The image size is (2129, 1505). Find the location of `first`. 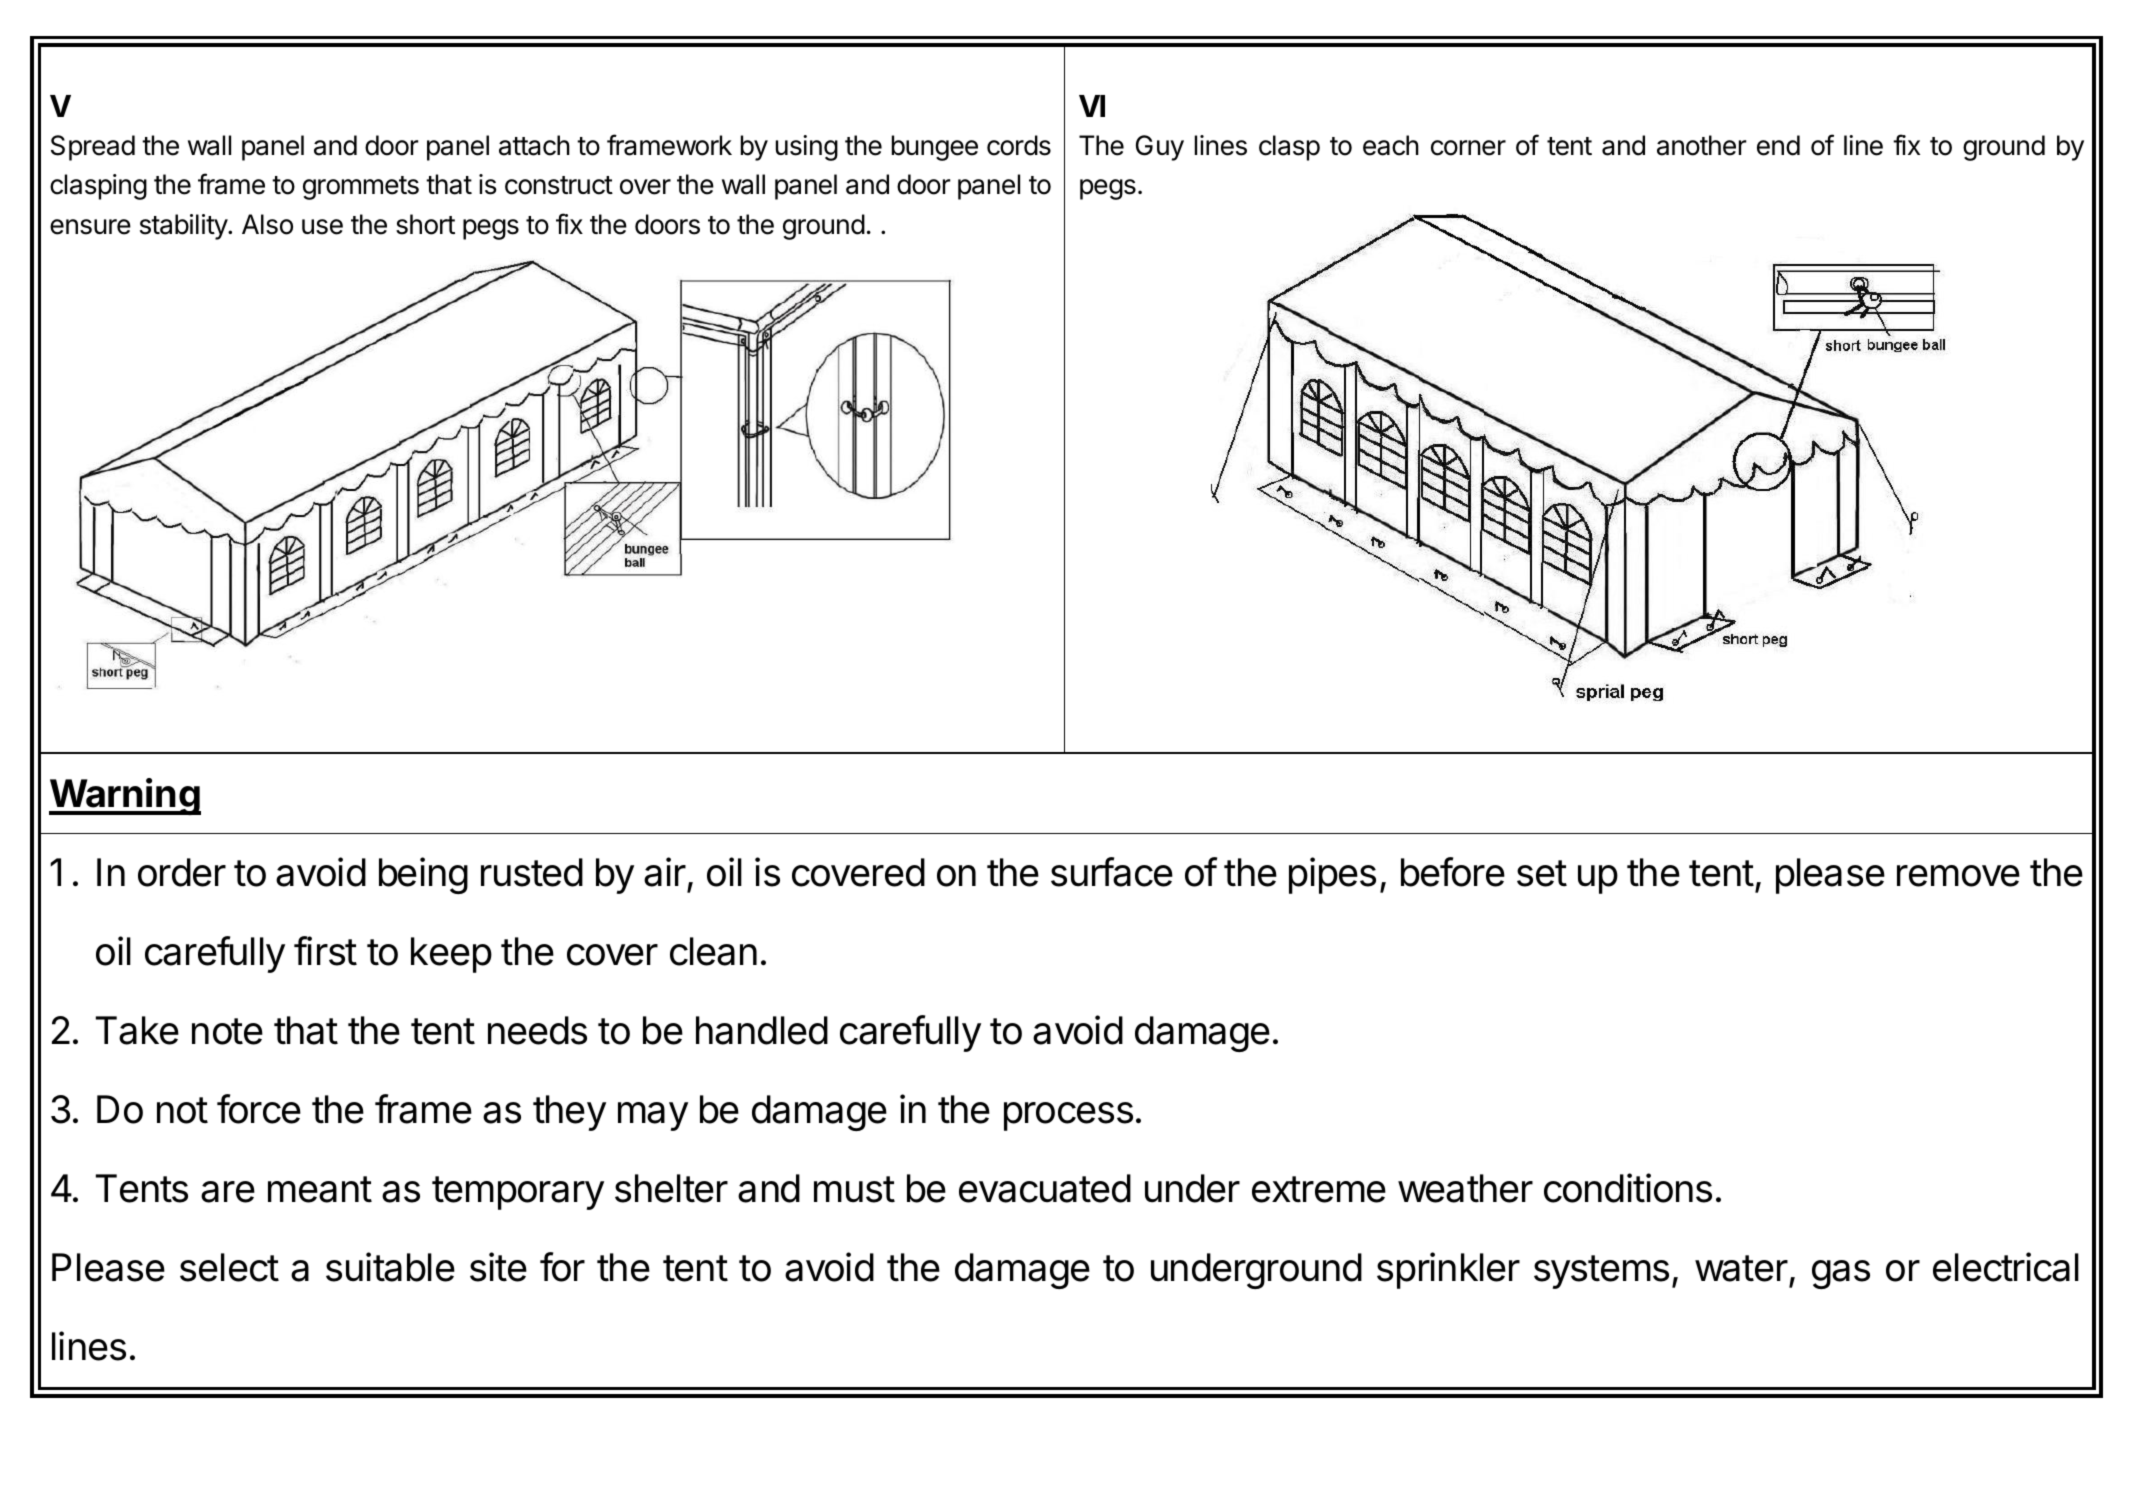

first is located at coordinates (325, 951).
